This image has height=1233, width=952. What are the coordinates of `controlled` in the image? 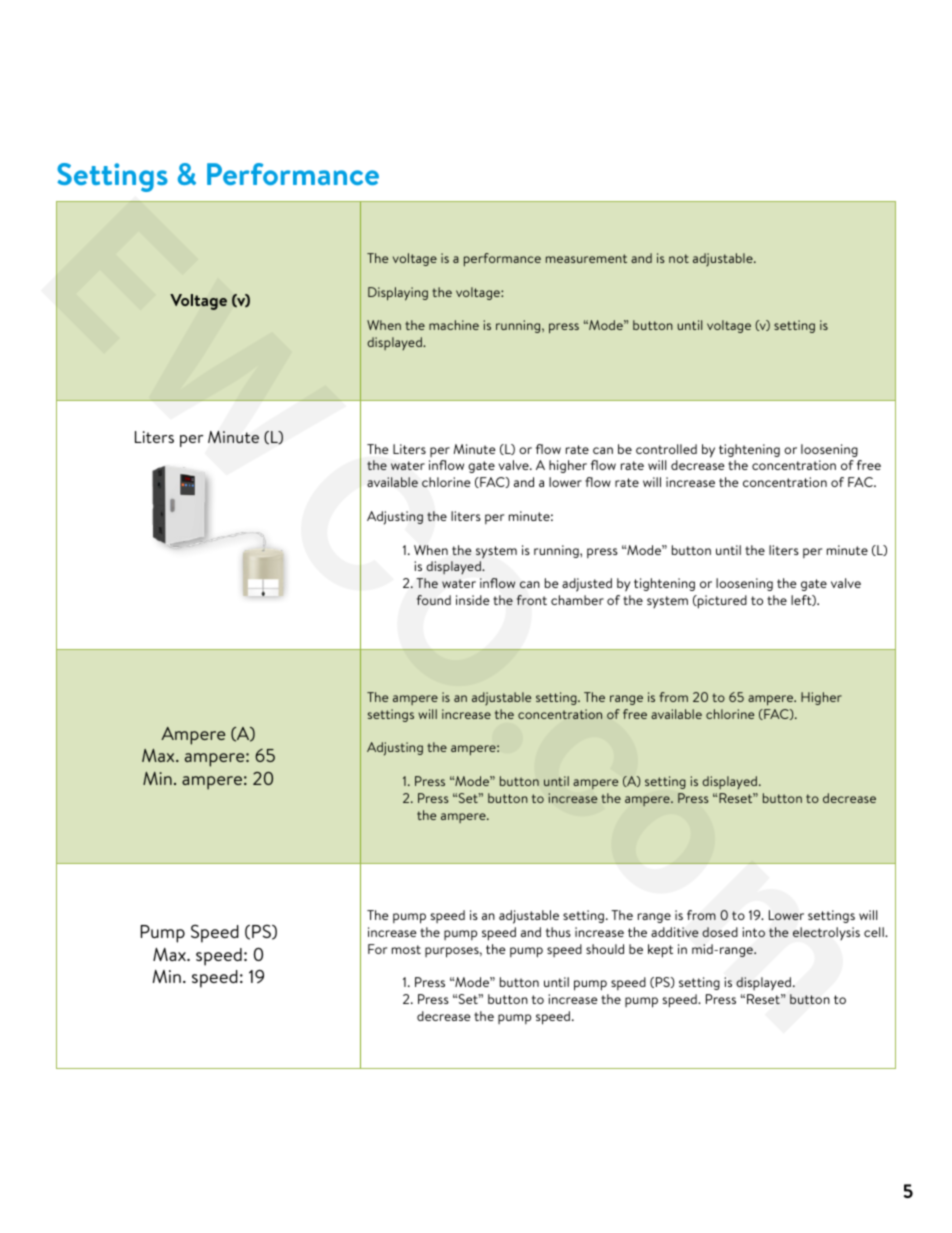 It's located at (666, 449).
